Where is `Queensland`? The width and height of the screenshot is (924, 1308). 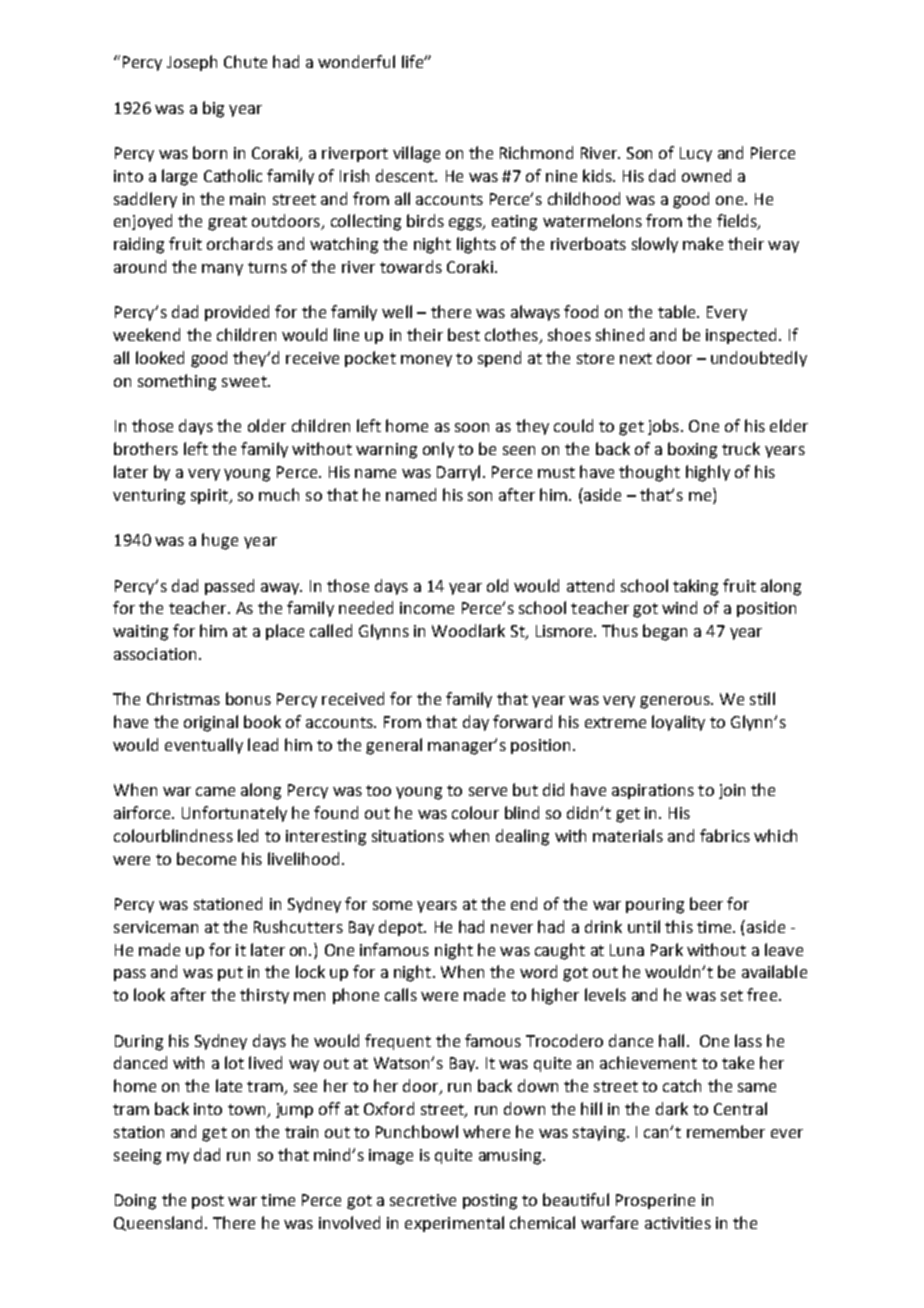 Queensland is located at coordinates (158, 1223).
